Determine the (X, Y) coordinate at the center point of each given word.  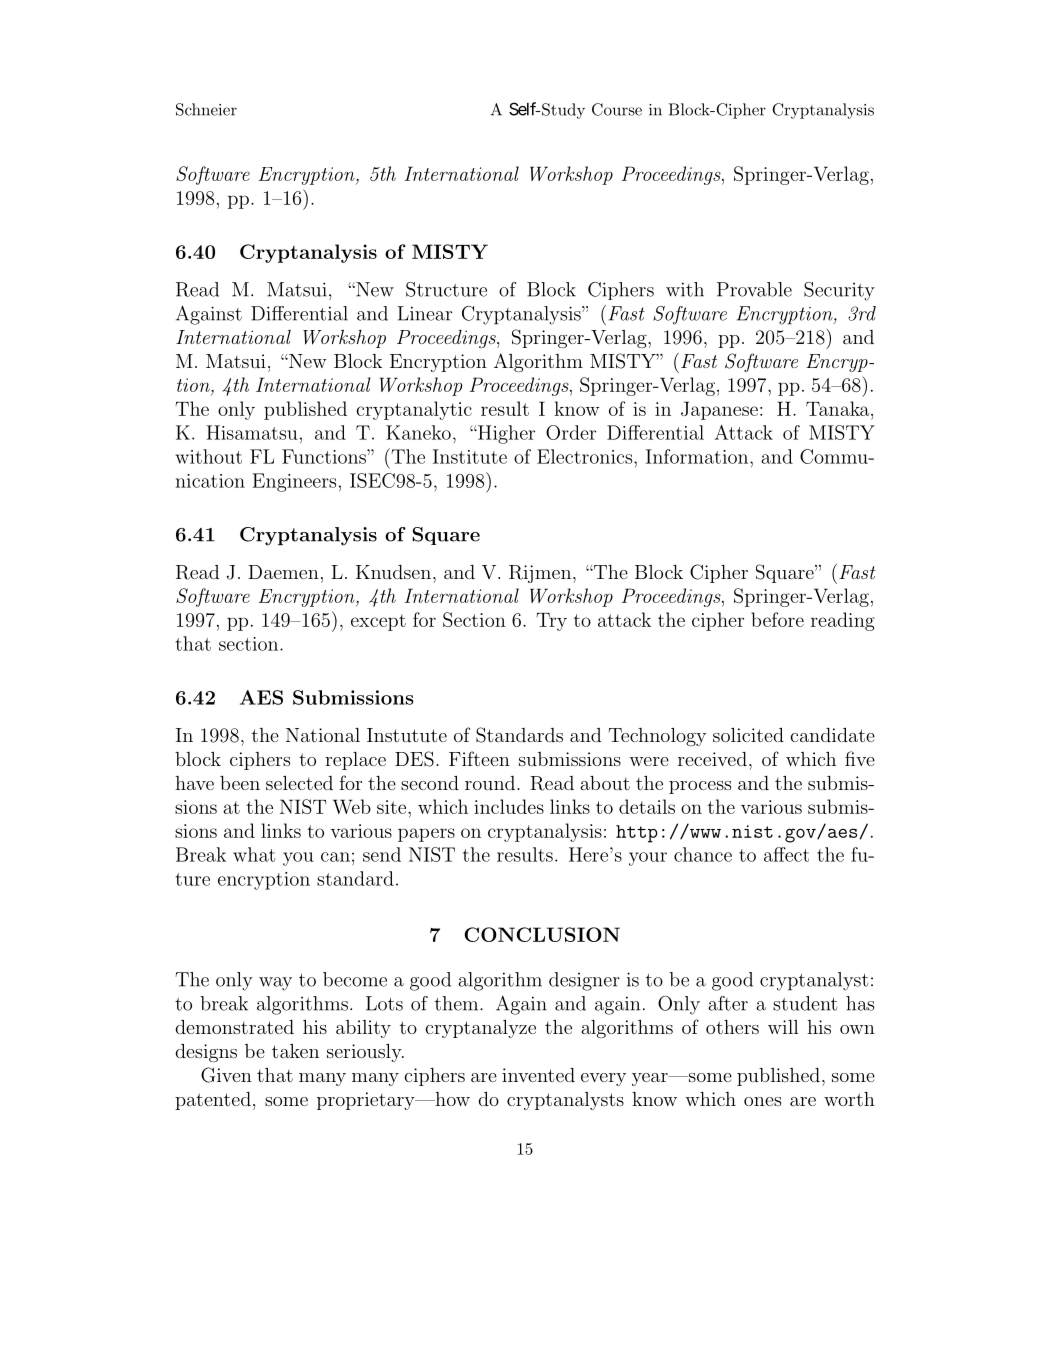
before (777, 619)
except (378, 622)
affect (786, 854)
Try (551, 622)
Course (617, 109)
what (254, 854)
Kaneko (418, 432)
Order (571, 432)
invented (538, 1075)
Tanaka (837, 408)
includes (509, 806)
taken (295, 1051)
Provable (754, 289)
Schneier (206, 109)
